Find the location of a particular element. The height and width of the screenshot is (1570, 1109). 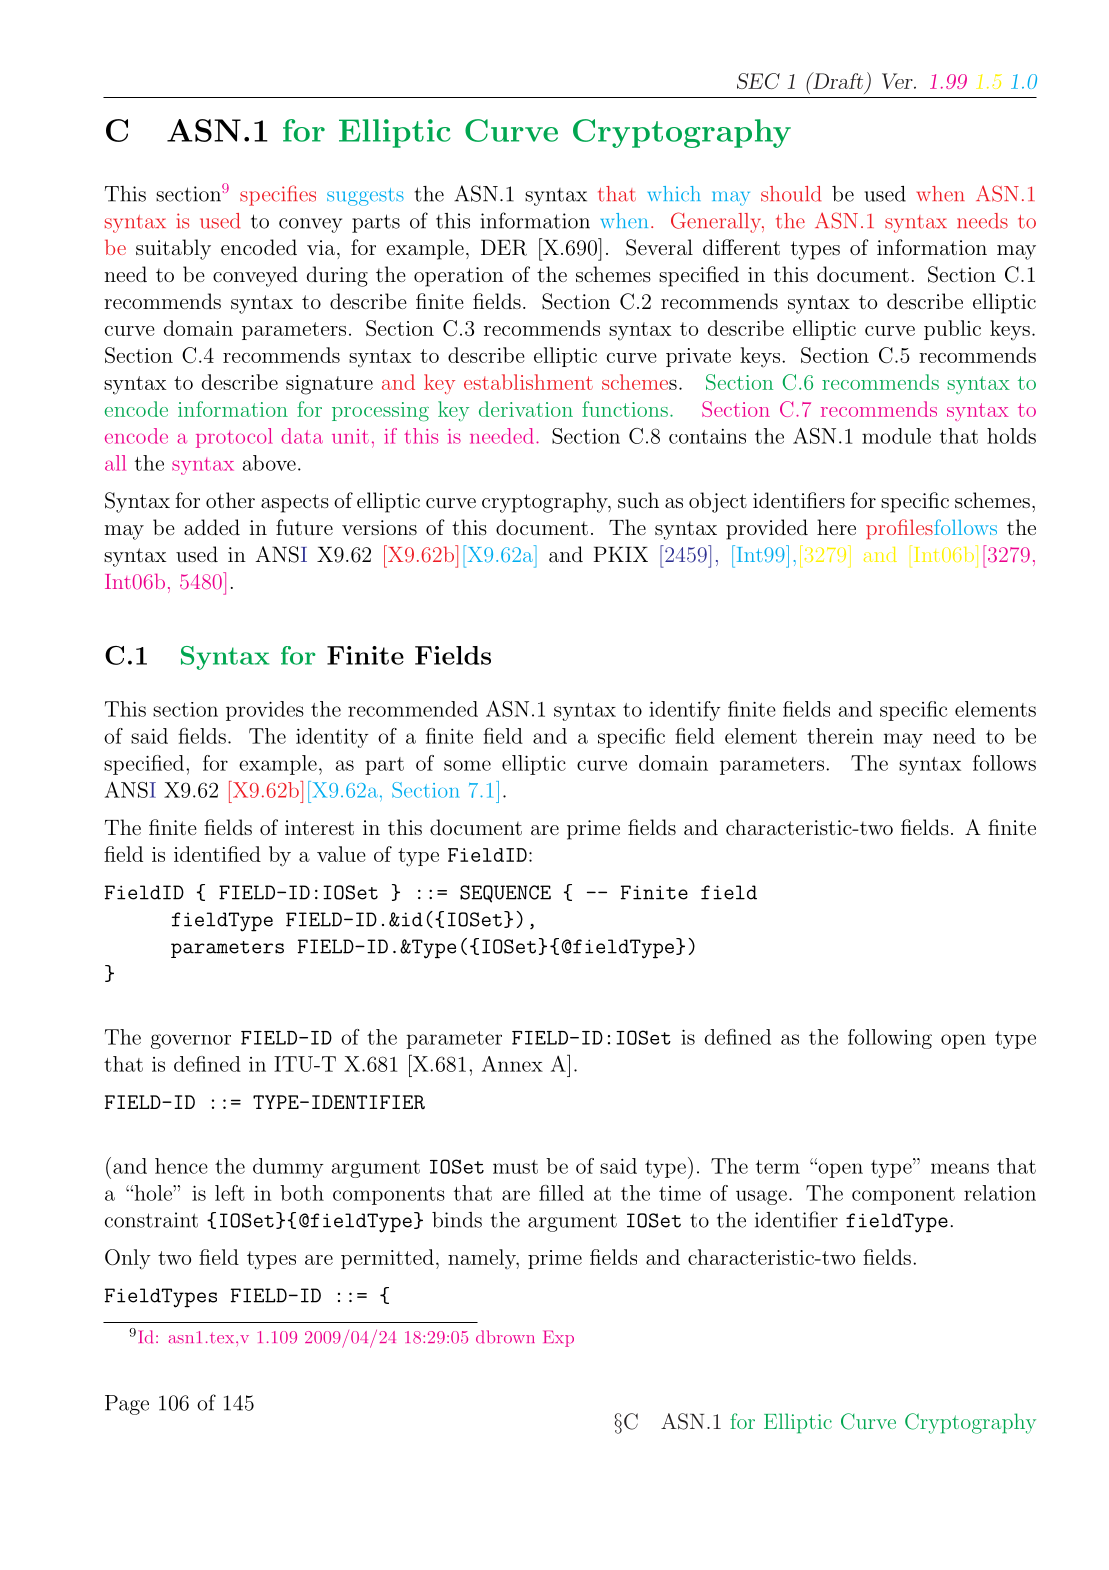

Page is located at coordinates (127, 1405).
